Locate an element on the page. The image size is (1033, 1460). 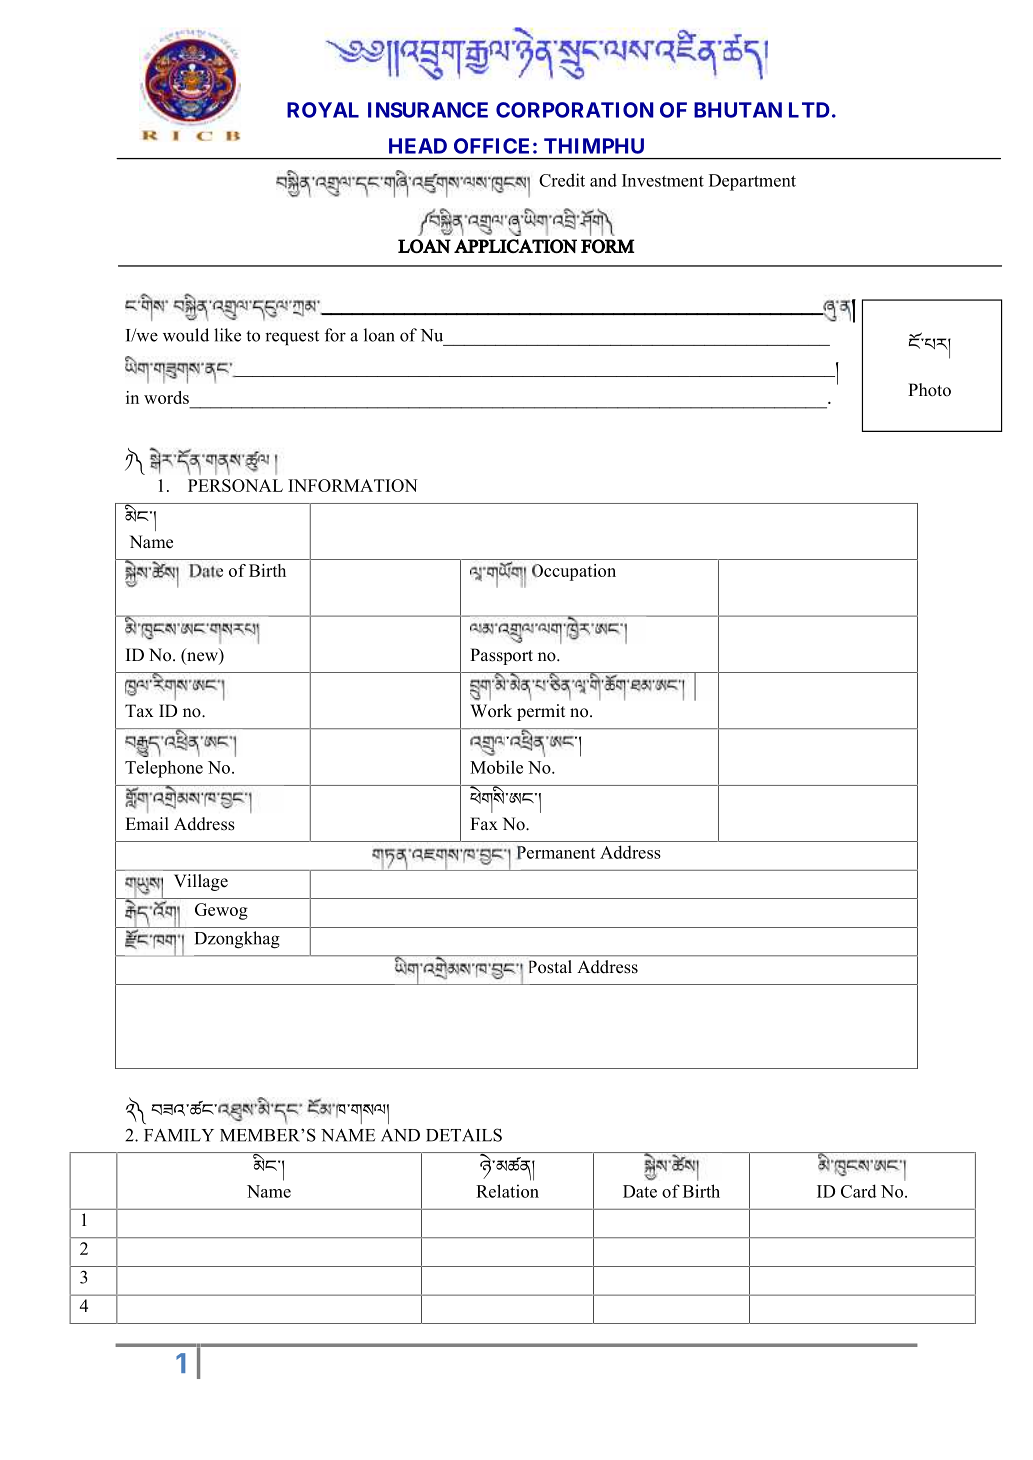
LTD is located at coordinates (809, 110).
